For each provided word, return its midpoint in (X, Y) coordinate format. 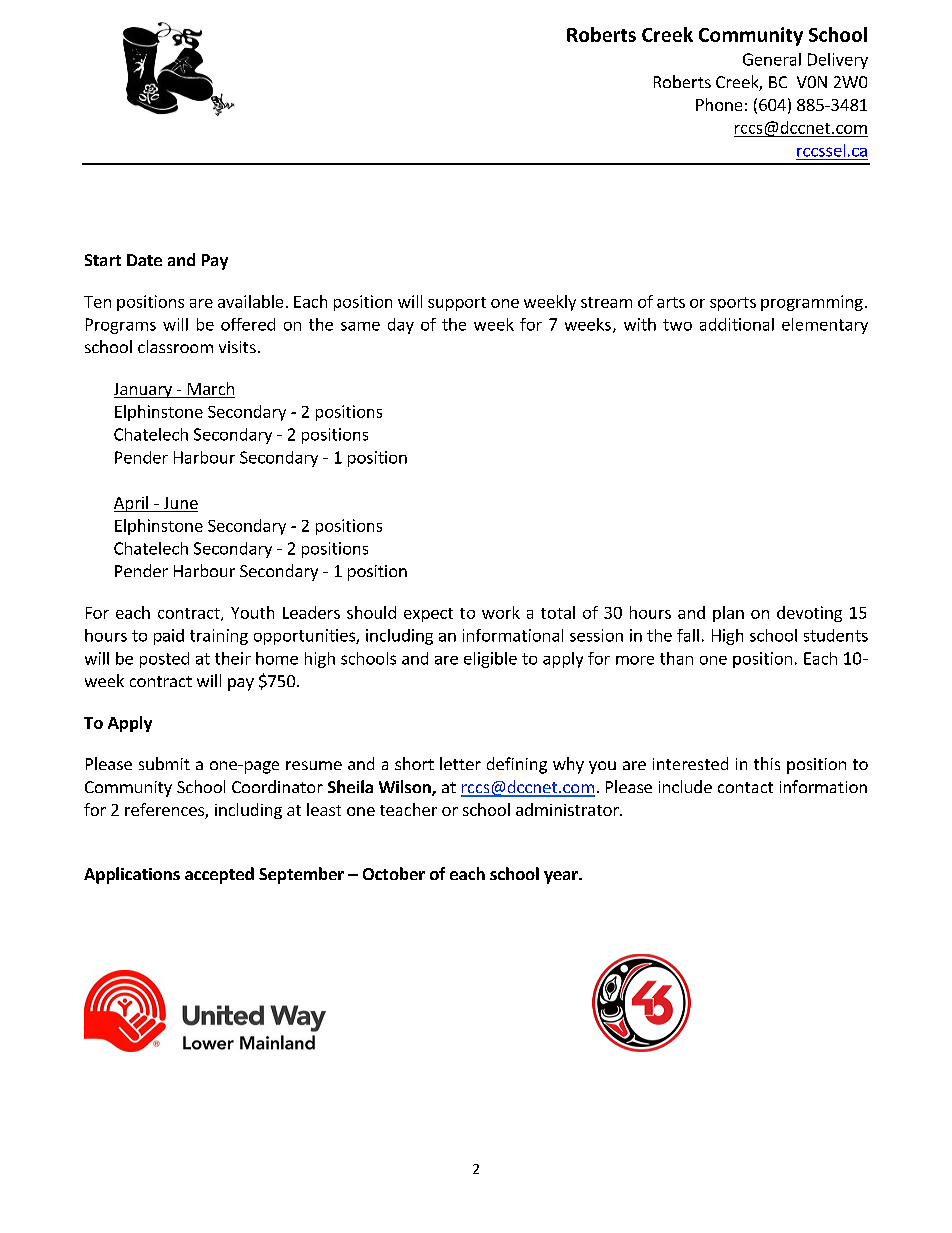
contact (745, 787)
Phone (719, 104)
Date (144, 260)
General (772, 59)
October (394, 873)
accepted (219, 875)
